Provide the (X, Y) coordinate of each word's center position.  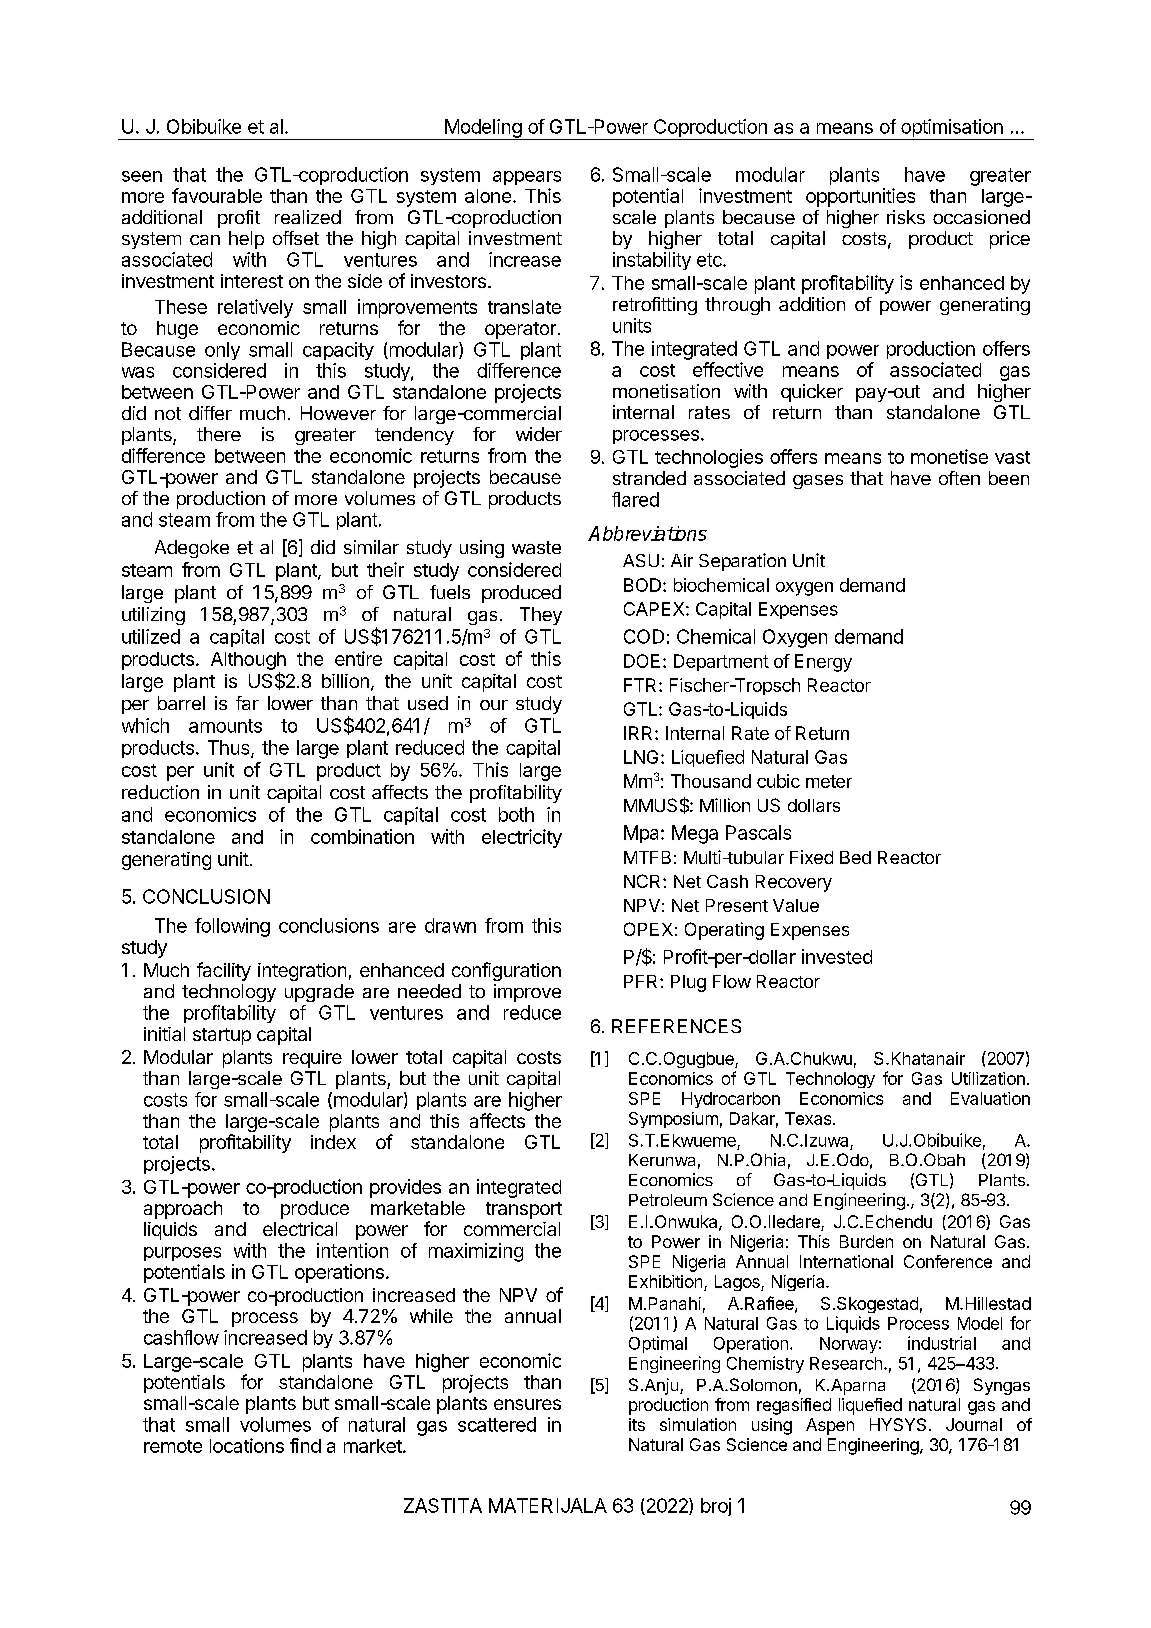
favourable (217, 195)
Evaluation (990, 1098)
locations (247, 1445)
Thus (230, 748)
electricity (522, 838)
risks (906, 217)
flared (635, 499)
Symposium (673, 1120)
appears (527, 178)
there (219, 434)
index (333, 1142)
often (959, 478)
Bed (855, 857)
